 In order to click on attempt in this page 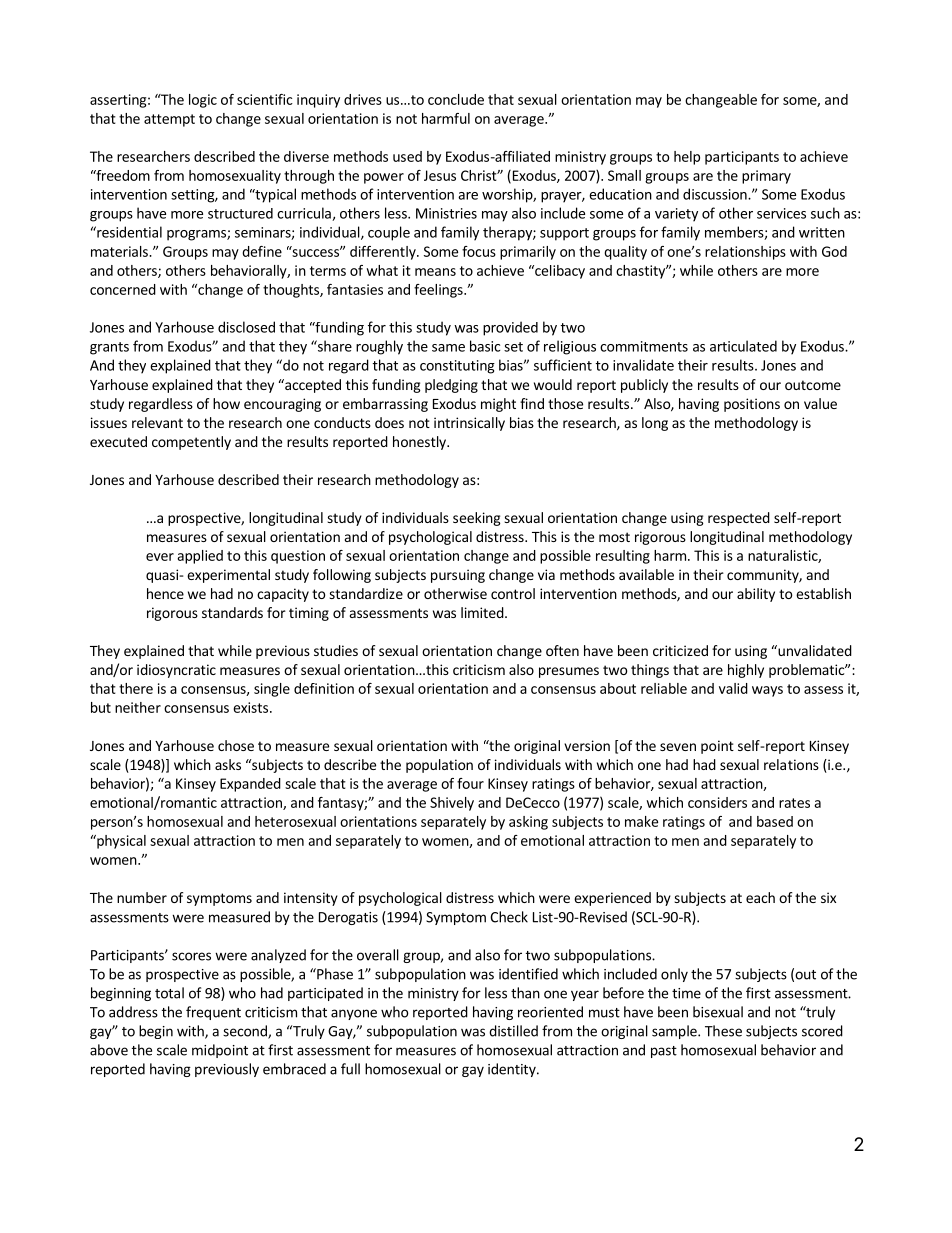, I will do `click(169, 120)`.
